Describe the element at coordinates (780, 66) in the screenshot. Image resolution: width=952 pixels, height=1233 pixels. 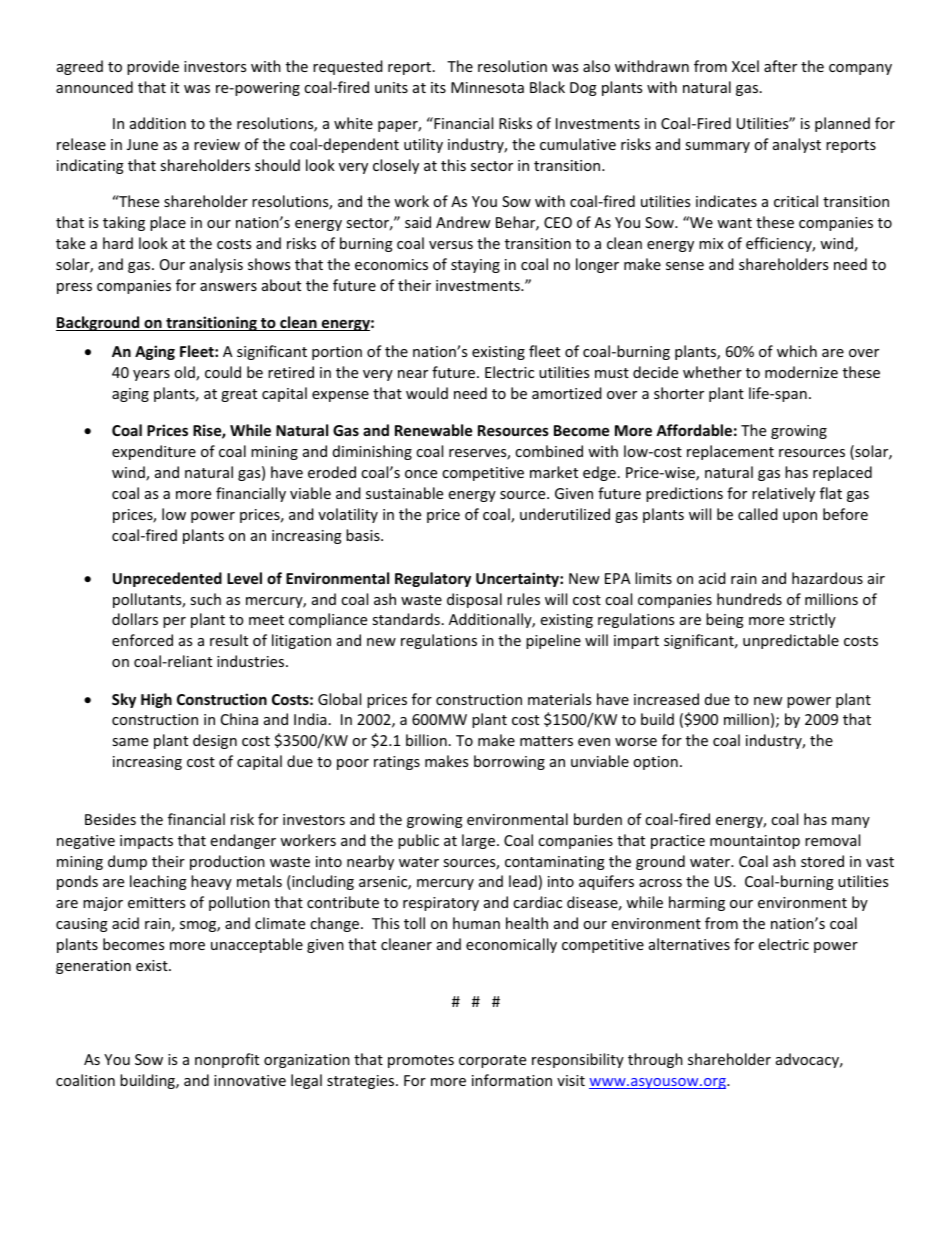
I see `after` at that location.
